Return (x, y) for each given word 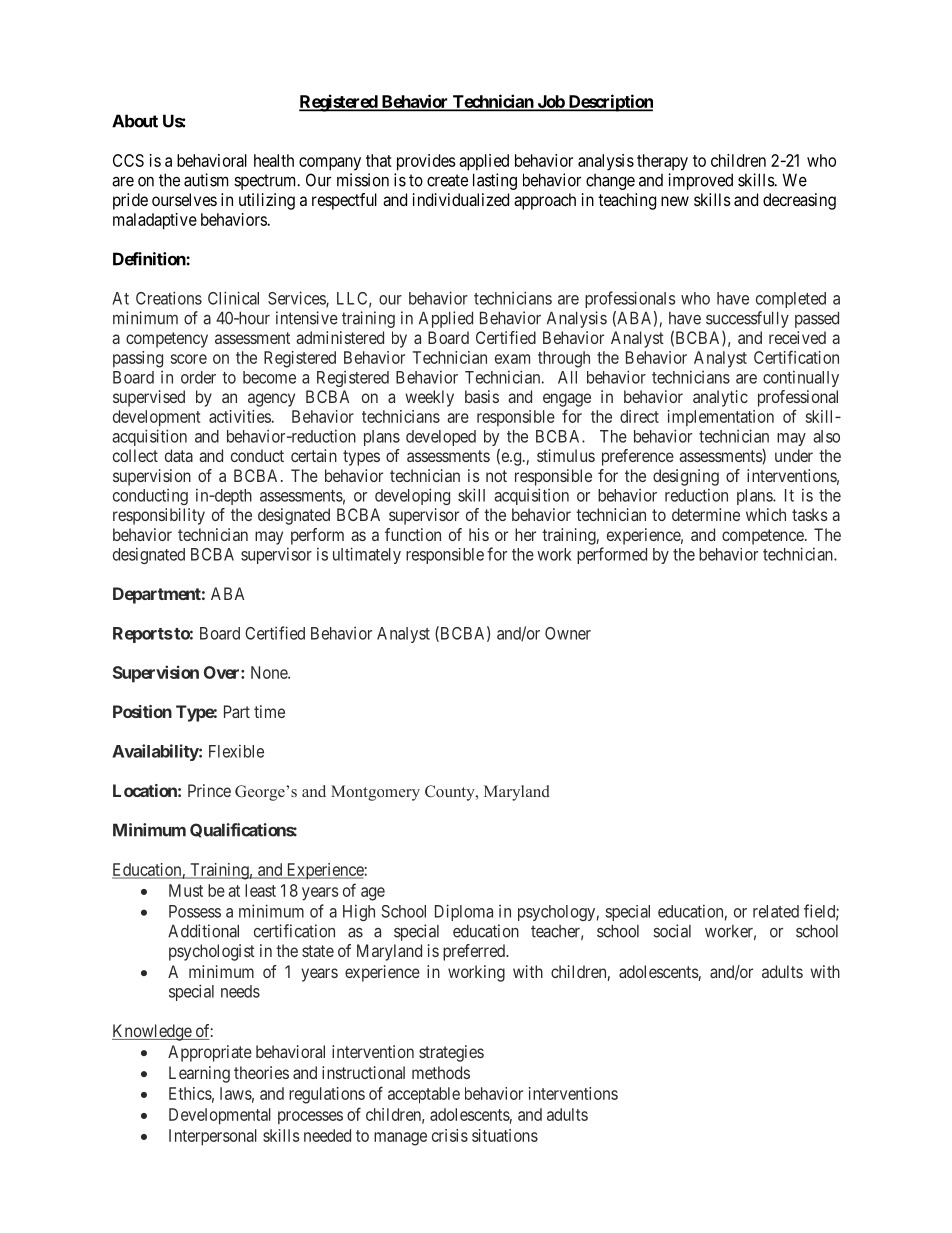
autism (206, 180)
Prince (209, 790)
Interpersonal (213, 1137)
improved (700, 181)
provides (426, 162)
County (451, 793)
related (776, 911)
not (496, 476)
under (794, 455)
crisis (450, 1135)
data (179, 455)
